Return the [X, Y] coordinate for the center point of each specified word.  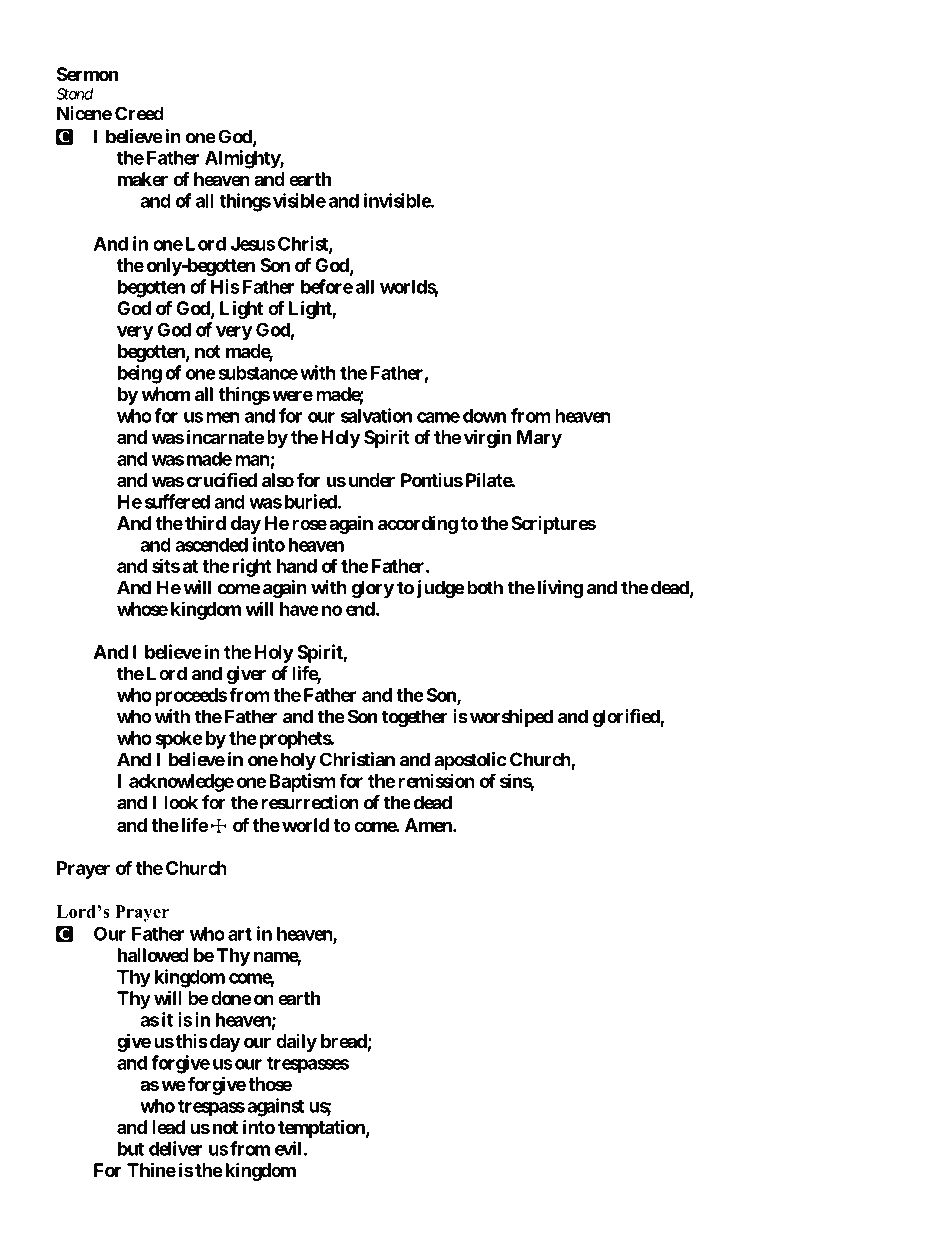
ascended [211, 545]
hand [297, 566]
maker [143, 179]
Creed [139, 113]
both [485, 587]
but [131, 1149]
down [485, 416]
